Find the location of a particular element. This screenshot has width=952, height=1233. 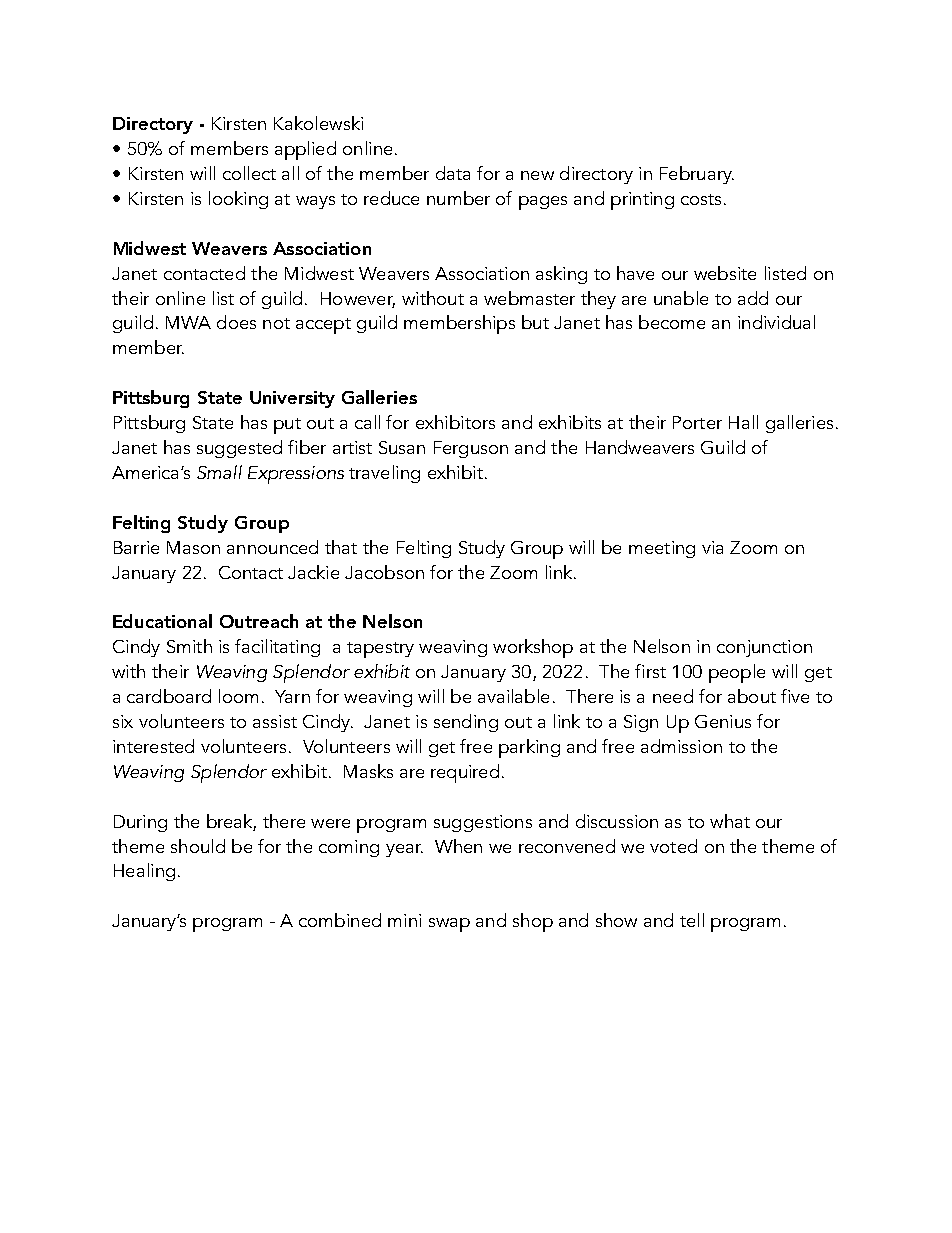

Healing is located at coordinates (144, 872).
